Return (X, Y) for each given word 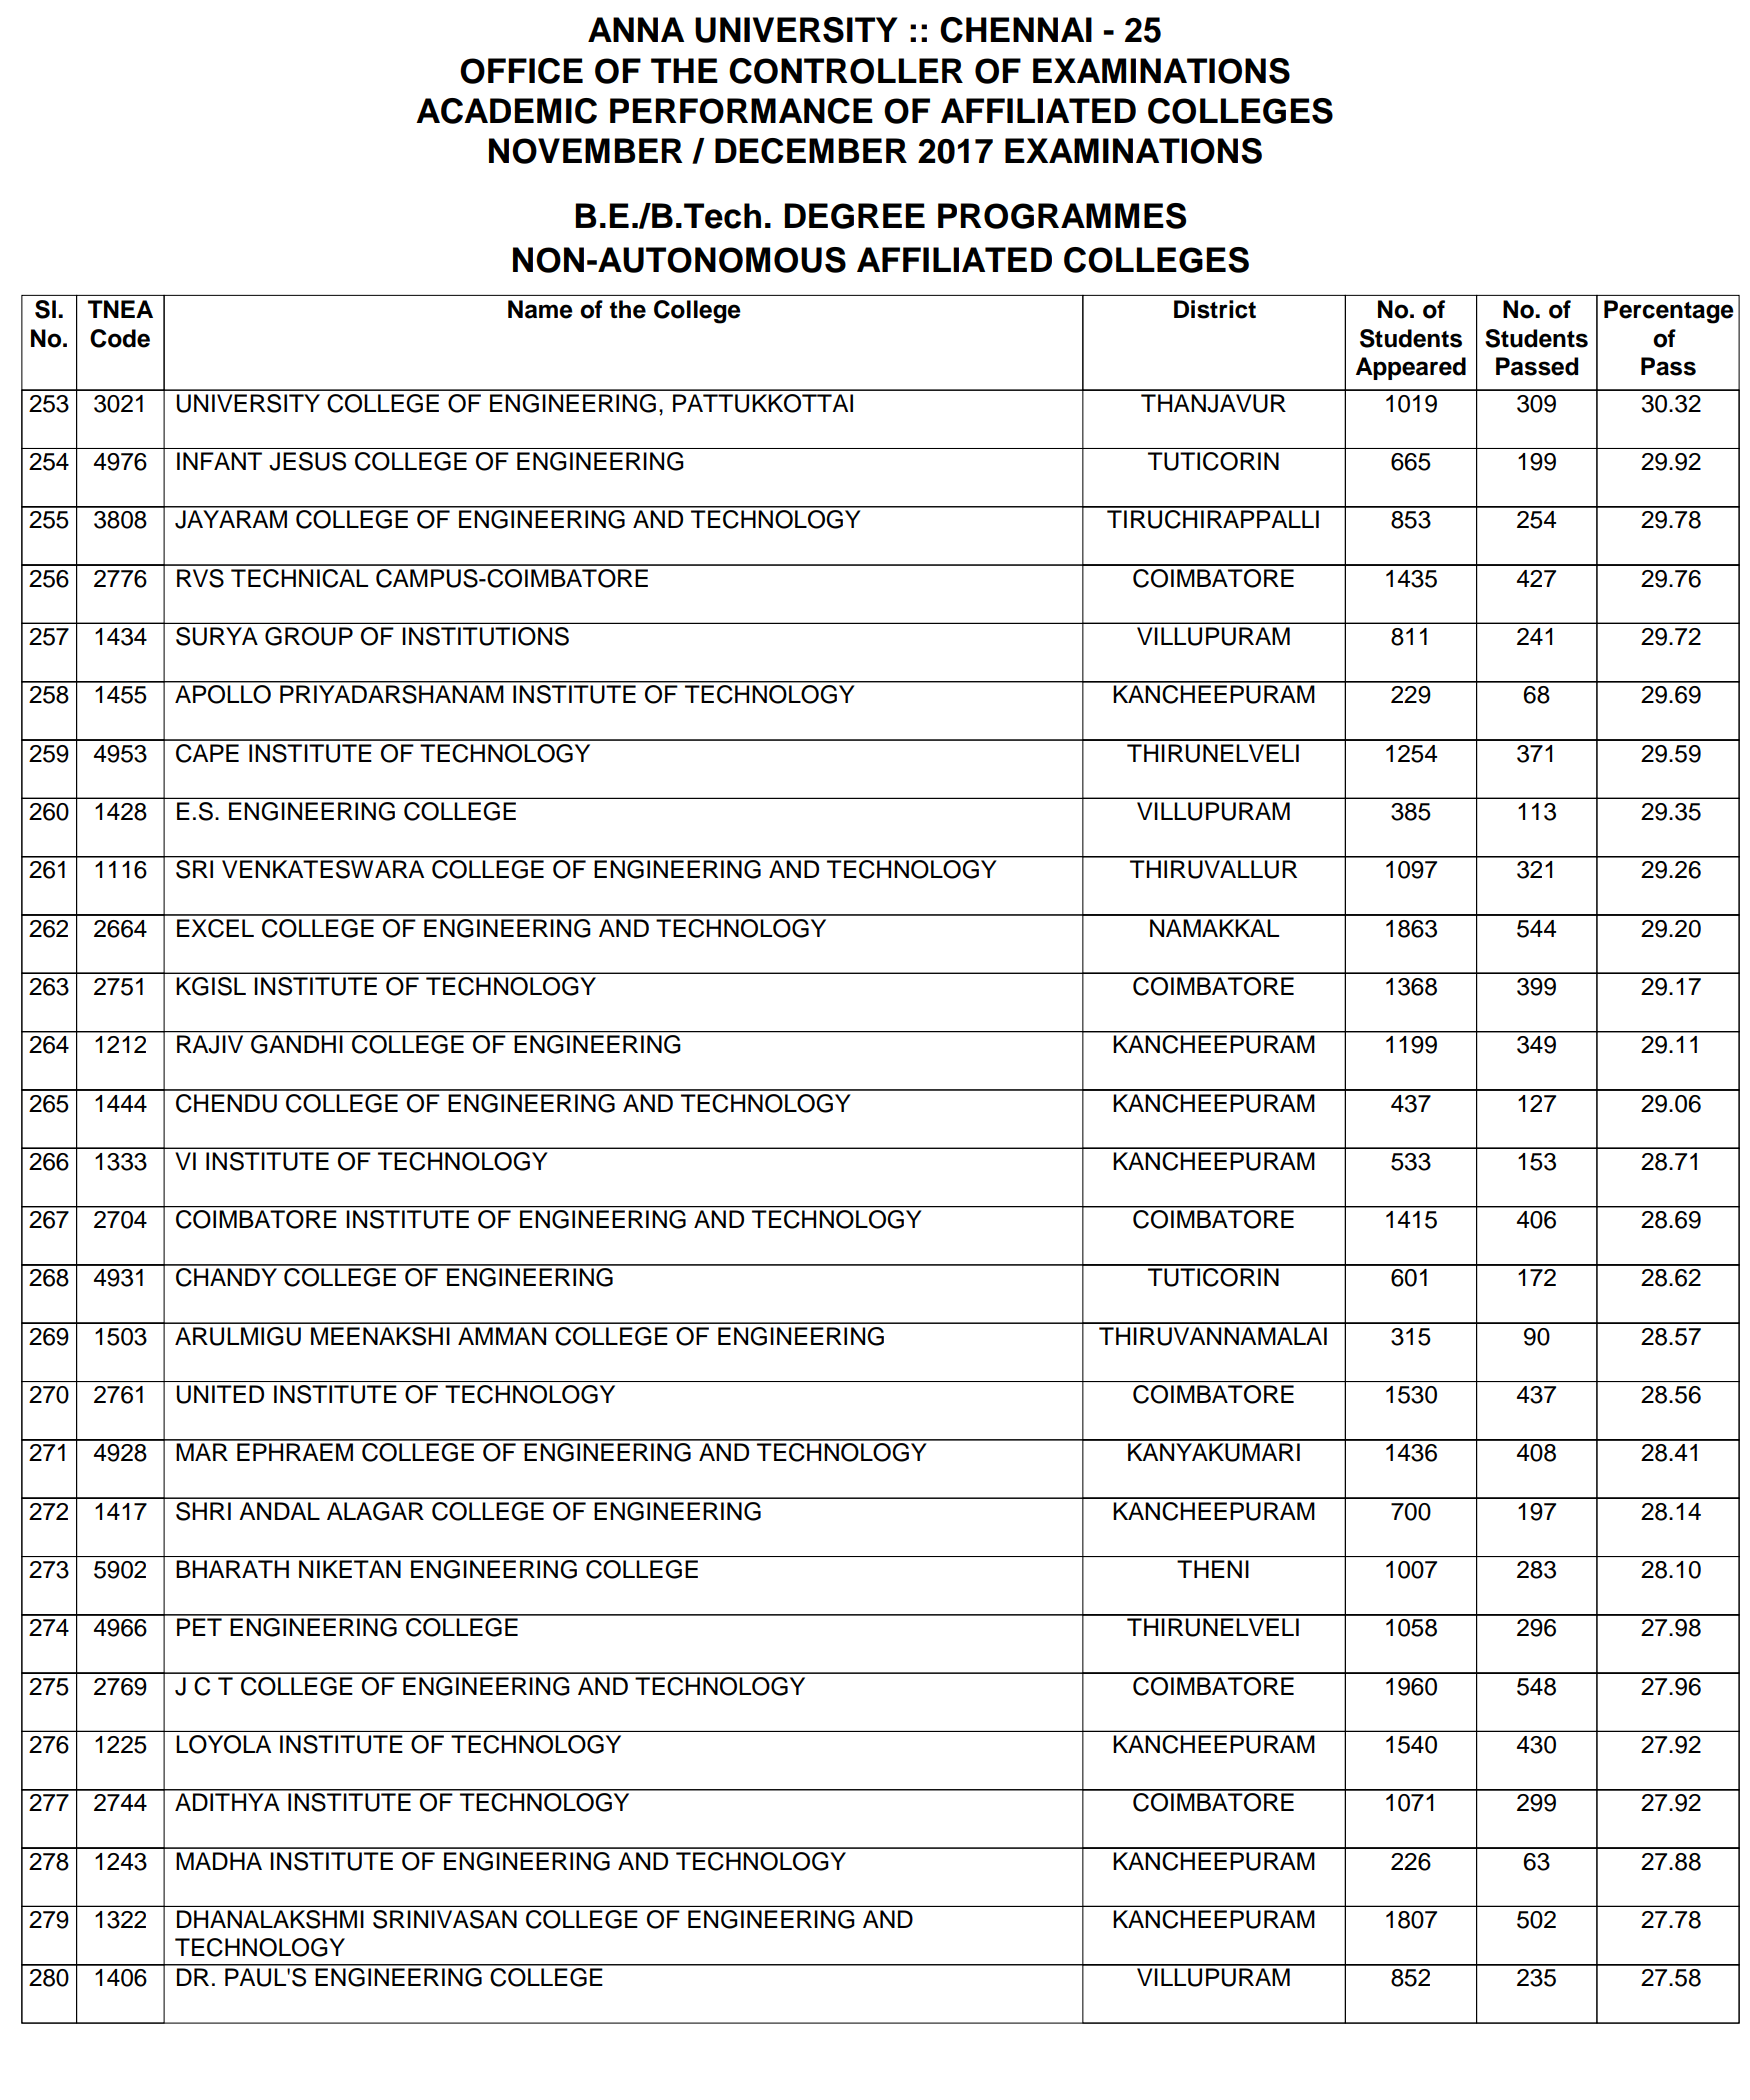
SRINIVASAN (445, 1919)
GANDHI (296, 1044)
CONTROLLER (846, 71)
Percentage (1669, 312)
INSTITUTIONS (485, 636)
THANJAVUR (1213, 403)
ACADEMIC (506, 111)
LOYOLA (223, 1744)
